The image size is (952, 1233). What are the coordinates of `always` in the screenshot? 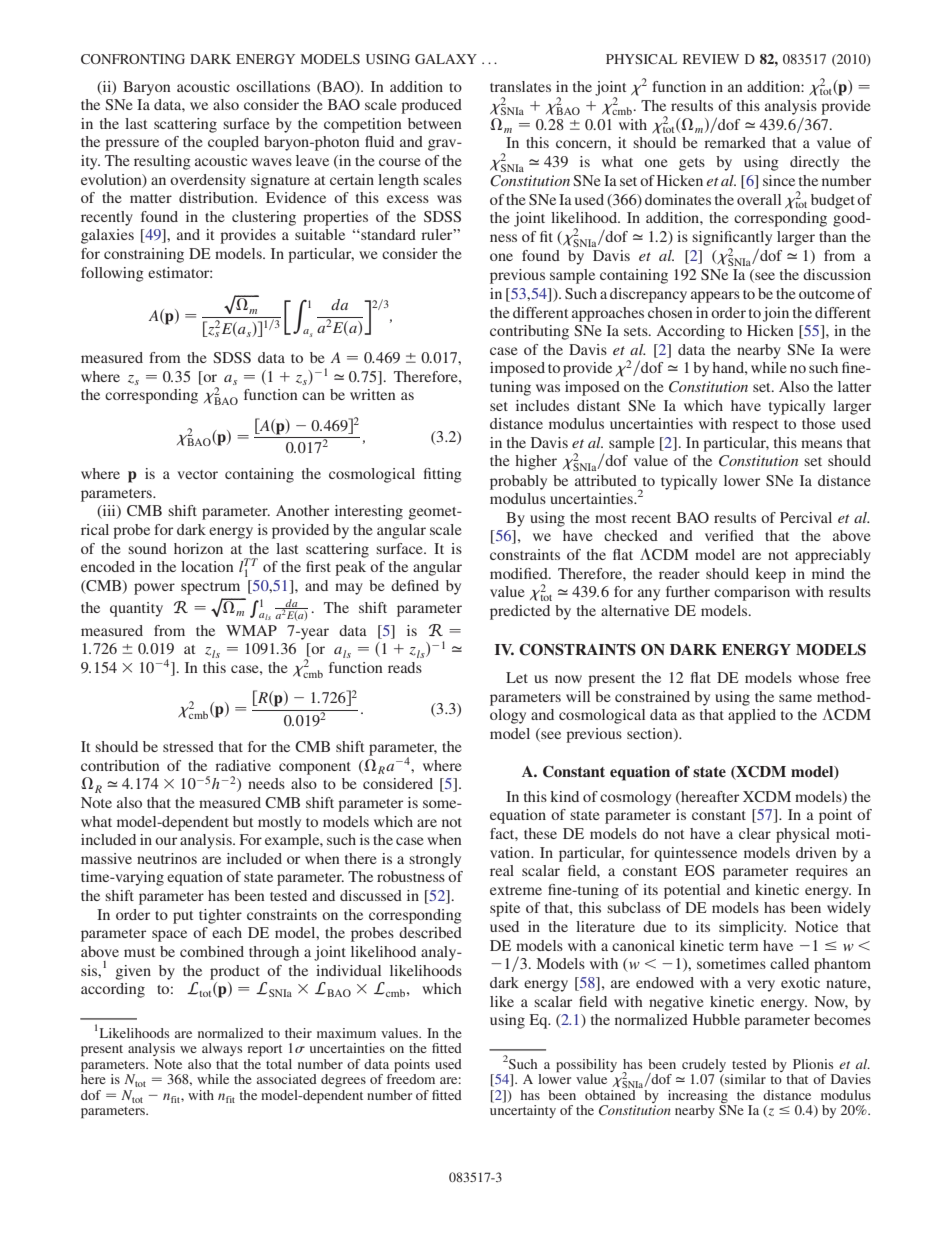 It's located at (222, 1049).
